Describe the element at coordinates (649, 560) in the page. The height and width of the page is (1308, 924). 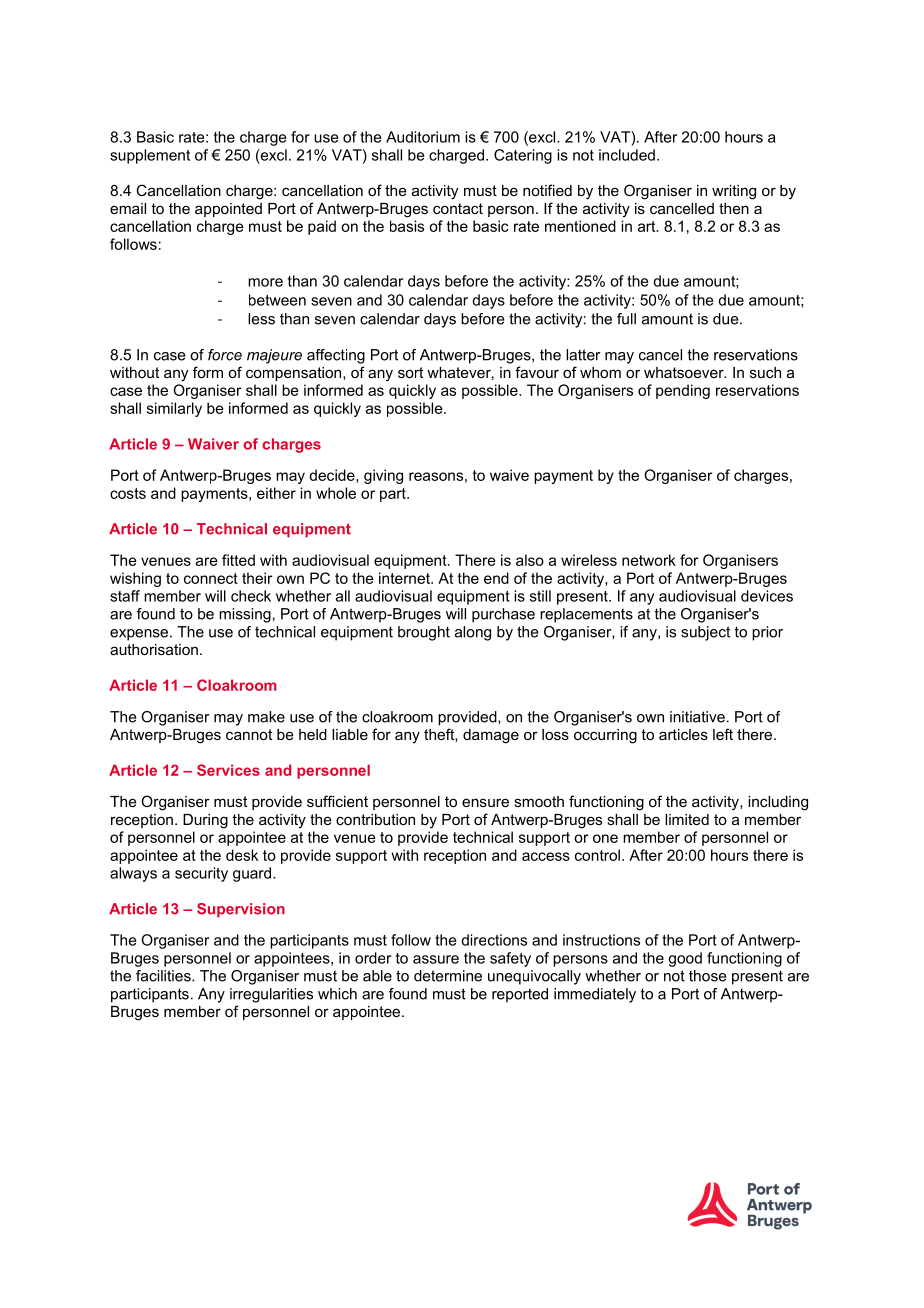
I see `network` at that location.
